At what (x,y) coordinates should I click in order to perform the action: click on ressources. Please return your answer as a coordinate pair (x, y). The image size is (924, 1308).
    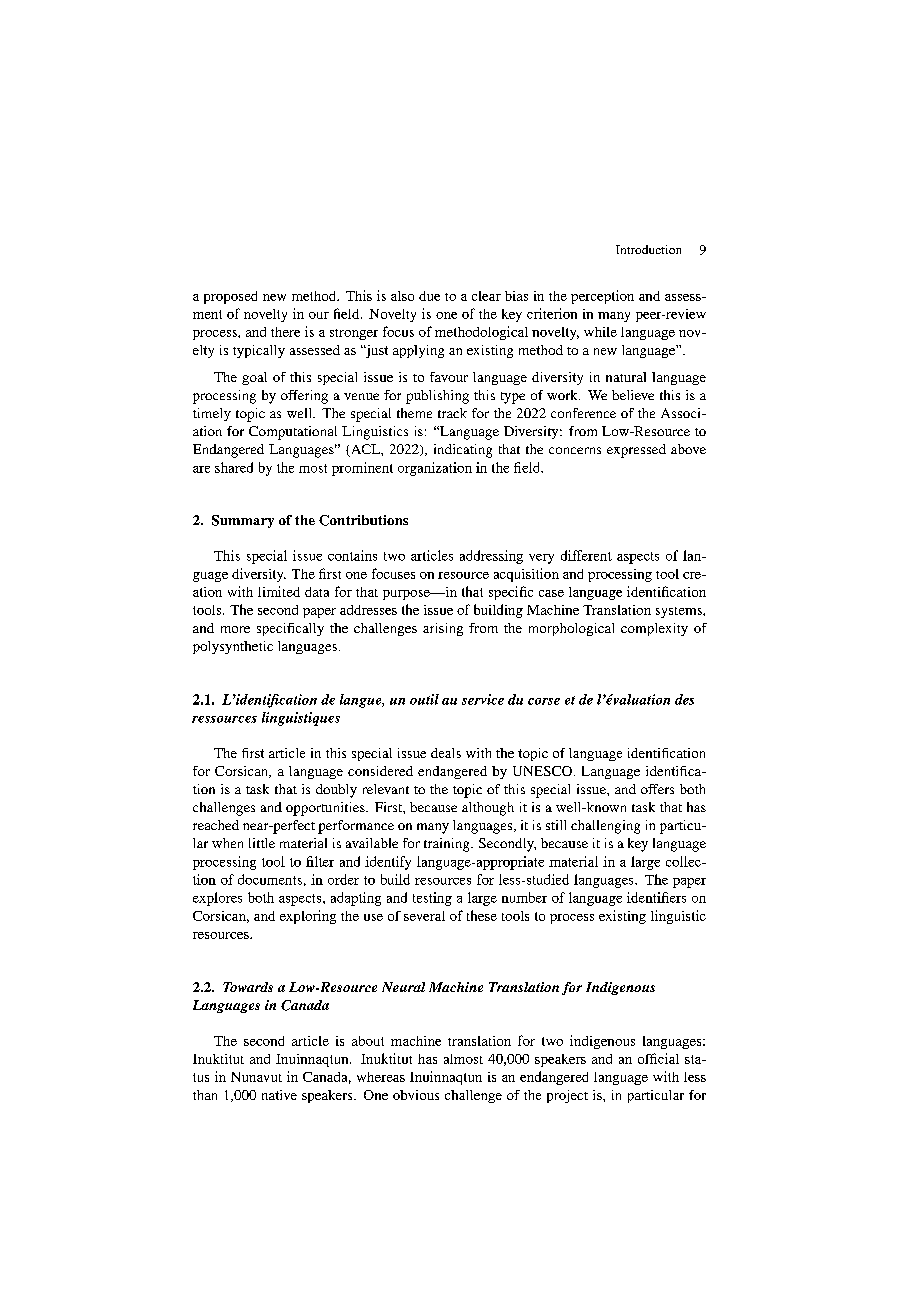
    Looking at the image, I should click on (224, 719).
